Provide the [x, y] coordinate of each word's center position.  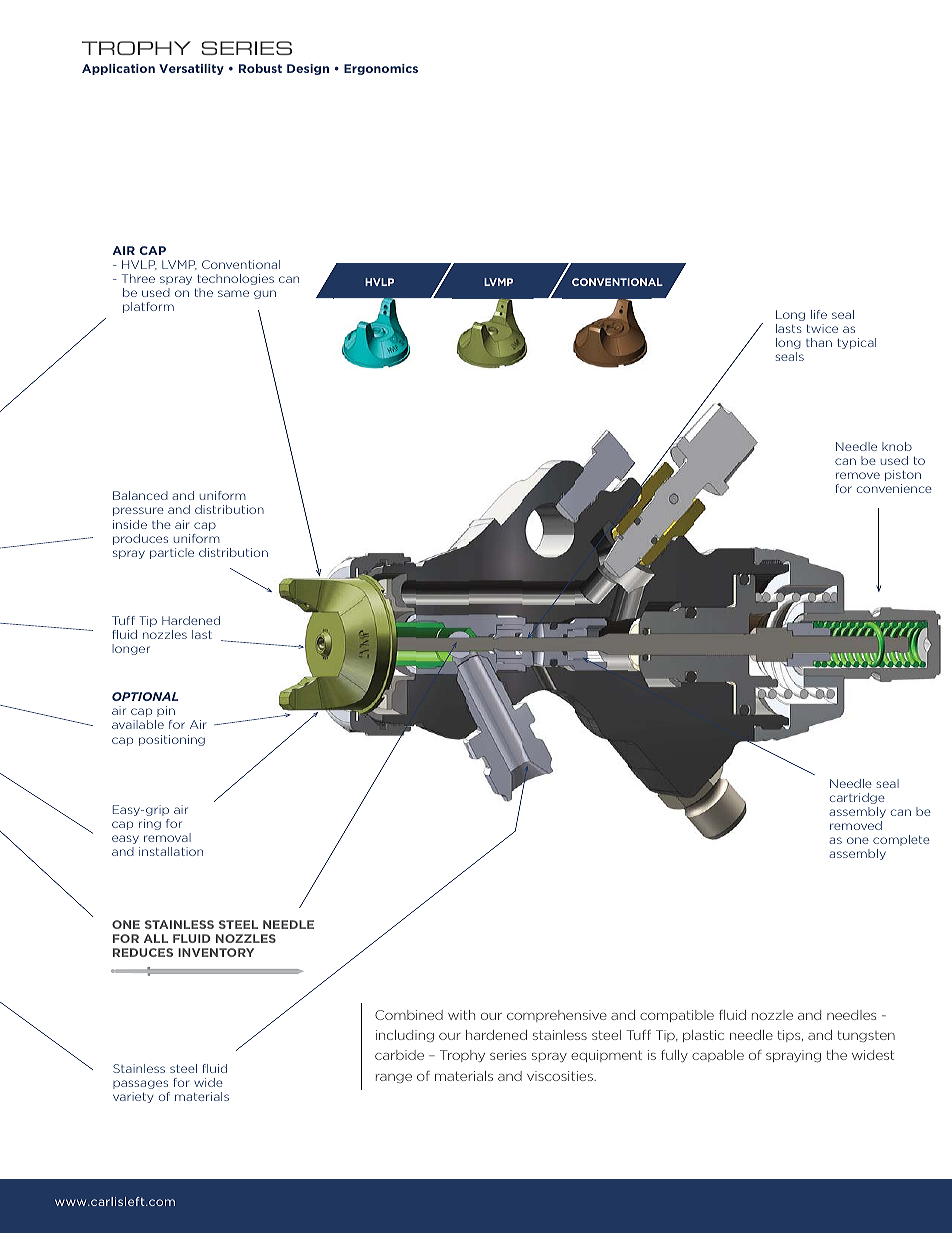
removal [167, 837]
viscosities [561, 1076]
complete [901, 840]
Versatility [191, 69]
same [233, 293]
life [819, 314]
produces [140, 539]
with [461, 1015]
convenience [894, 488]
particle [172, 553]
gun [265, 294]
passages [140, 1084]
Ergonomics [381, 69]
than [819, 342]
